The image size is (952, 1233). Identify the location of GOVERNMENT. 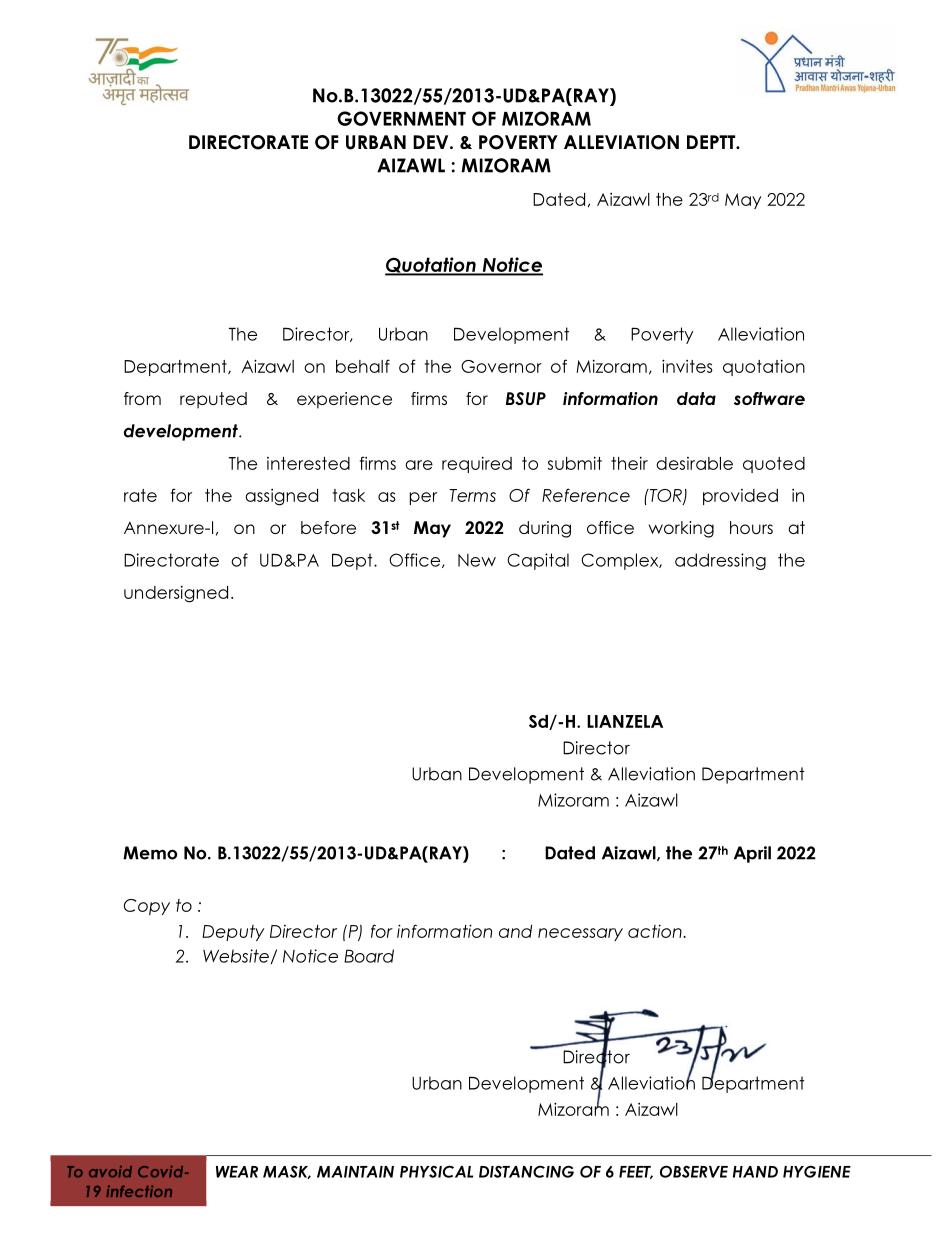
(401, 118).
